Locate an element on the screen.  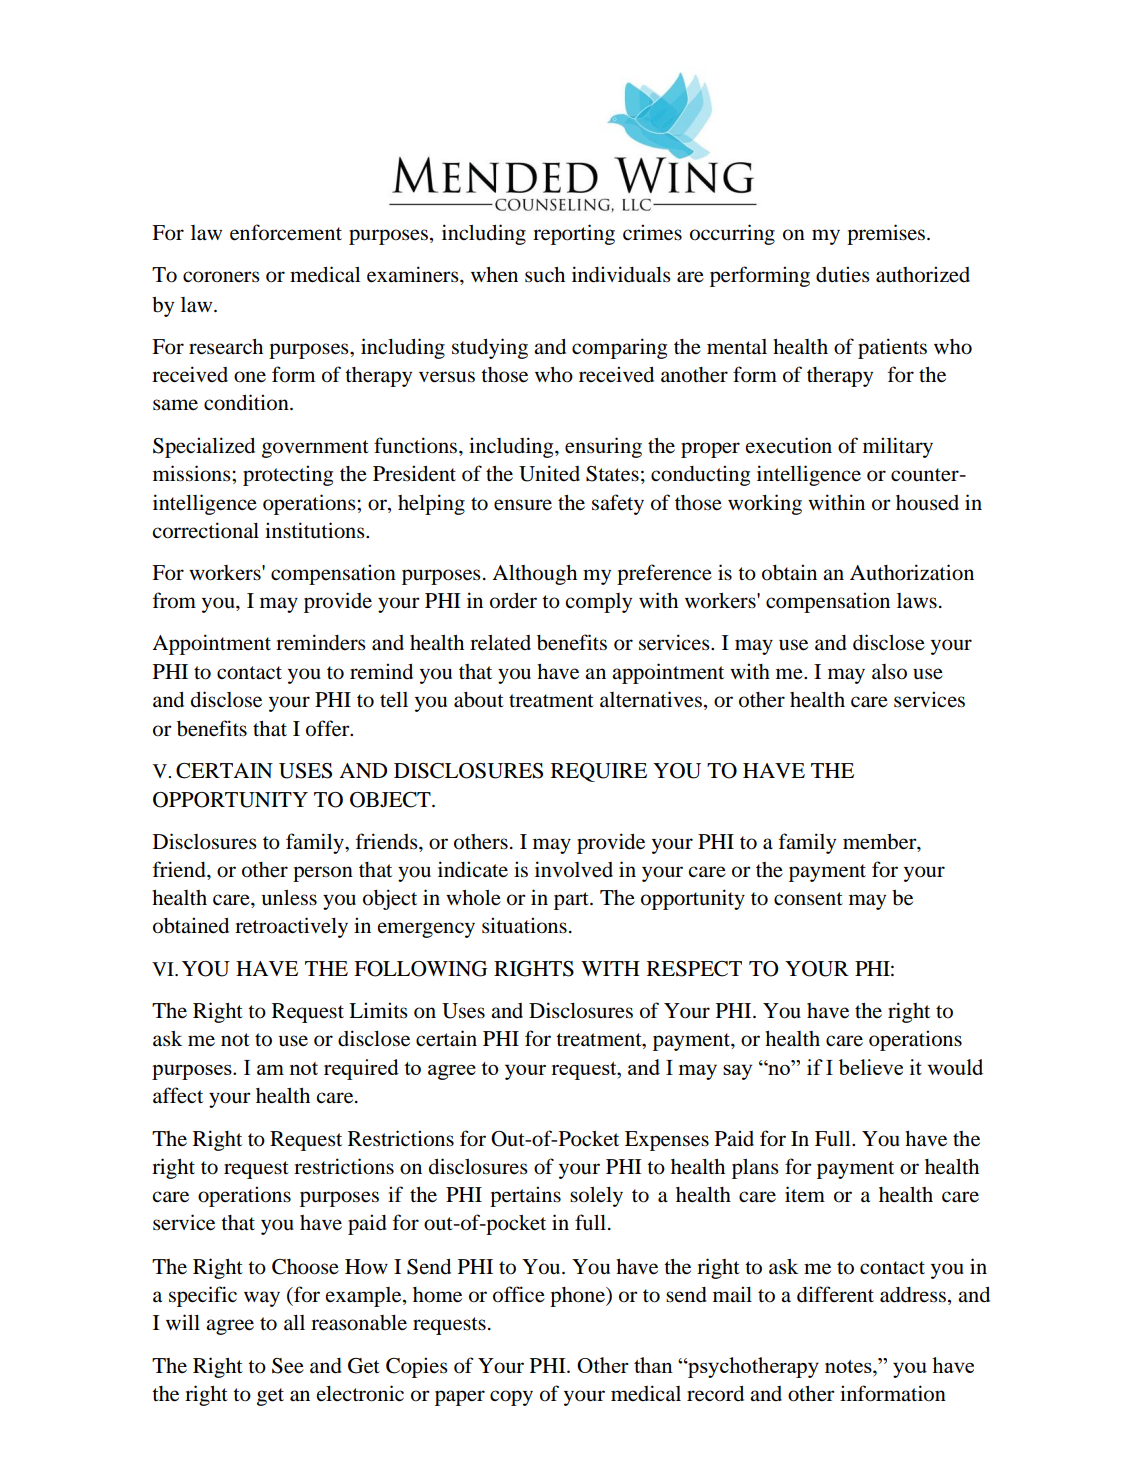
duties is located at coordinates (843, 274).
